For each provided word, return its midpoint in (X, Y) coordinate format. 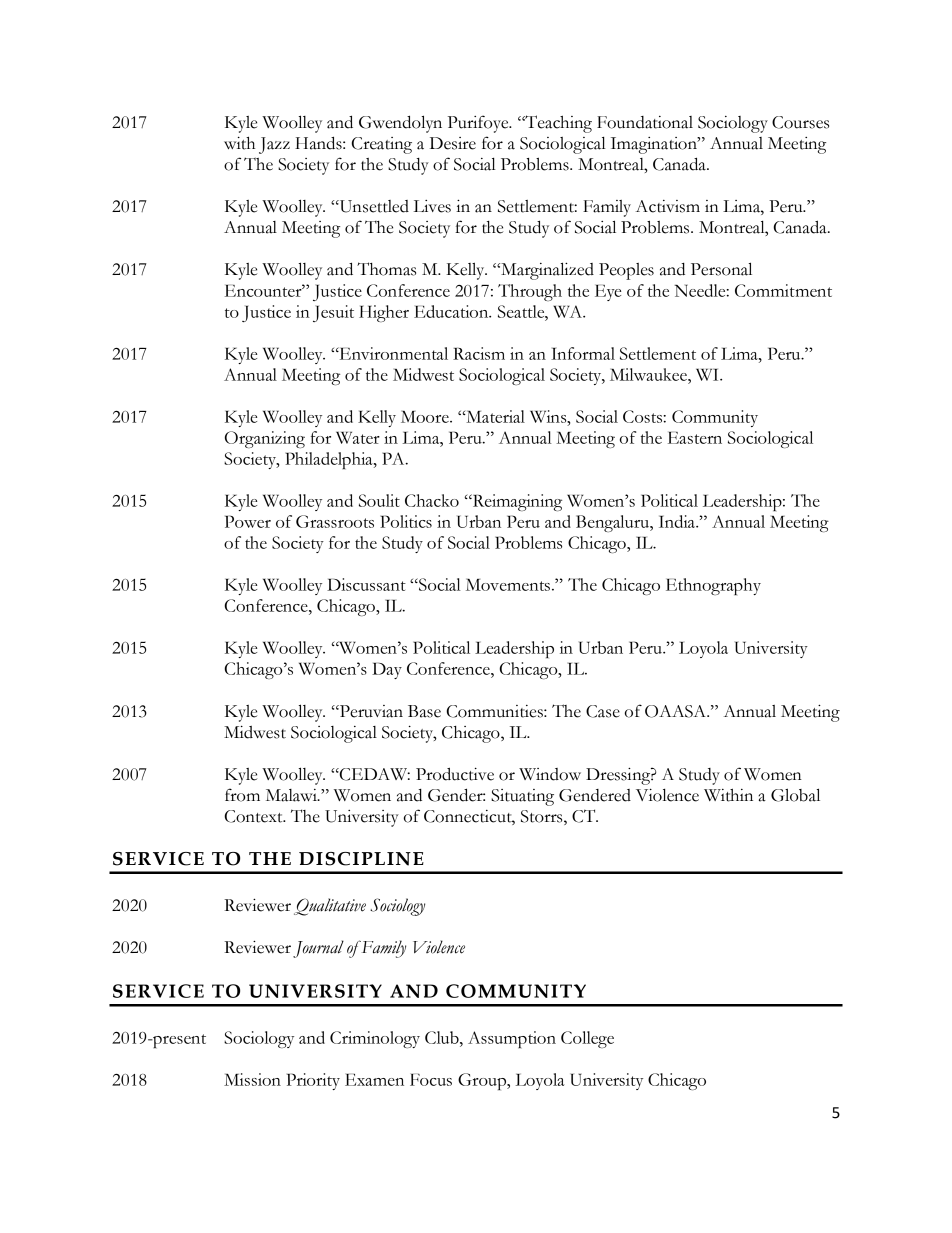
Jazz (274, 145)
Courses (800, 122)
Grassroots (335, 521)
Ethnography (713, 586)
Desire (453, 143)
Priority (313, 1081)
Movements (508, 584)
